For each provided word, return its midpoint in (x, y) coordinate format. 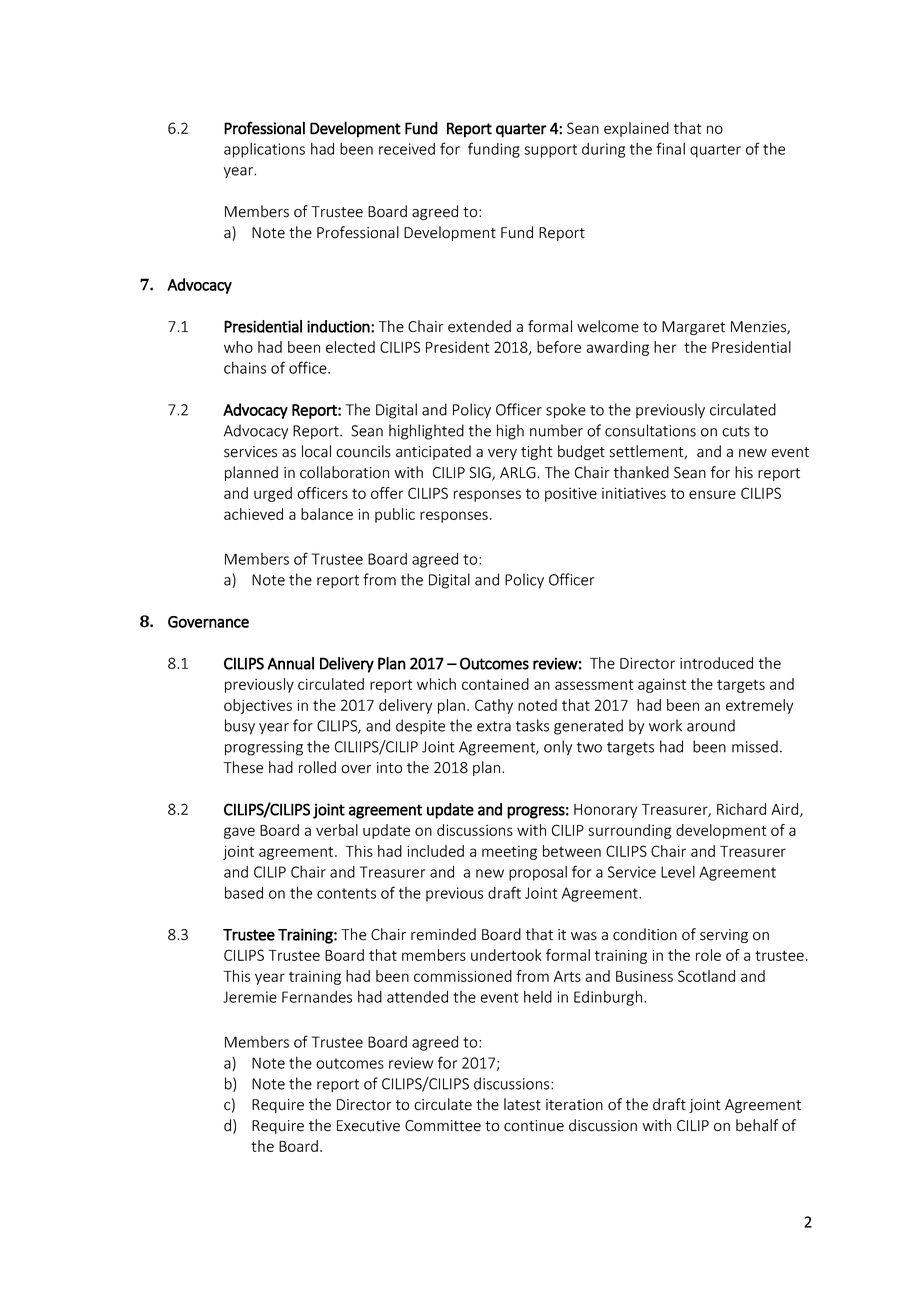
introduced (716, 663)
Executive (368, 1126)
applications (264, 150)
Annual (290, 663)
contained (495, 684)
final (670, 148)
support (550, 151)
